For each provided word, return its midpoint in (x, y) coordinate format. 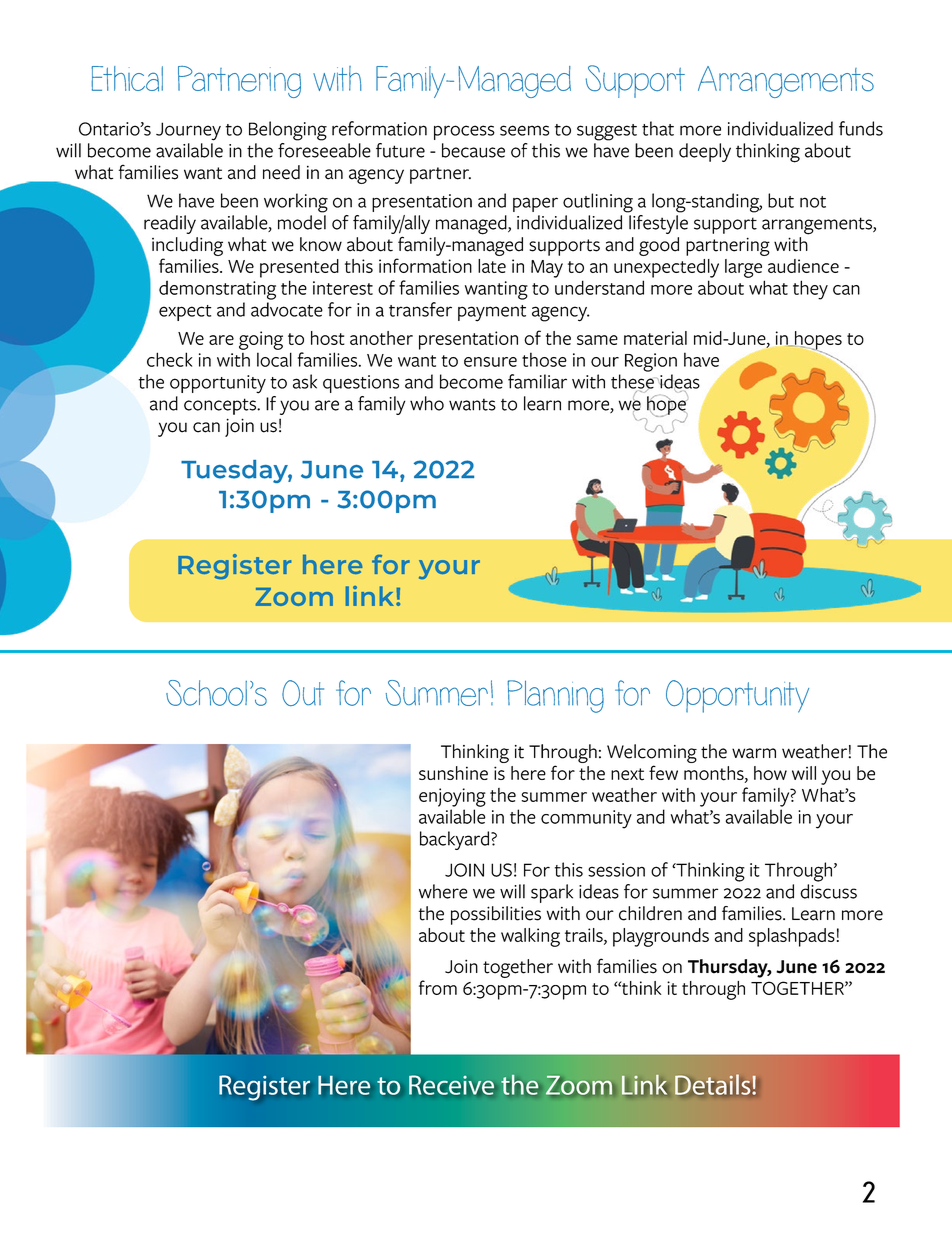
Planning (556, 696)
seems (524, 130)
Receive (451, 1085)
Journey (188, 131)
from (438, 987)
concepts (221, 406)
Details (713, 1085)
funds (861, 128)
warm (754, 753)
